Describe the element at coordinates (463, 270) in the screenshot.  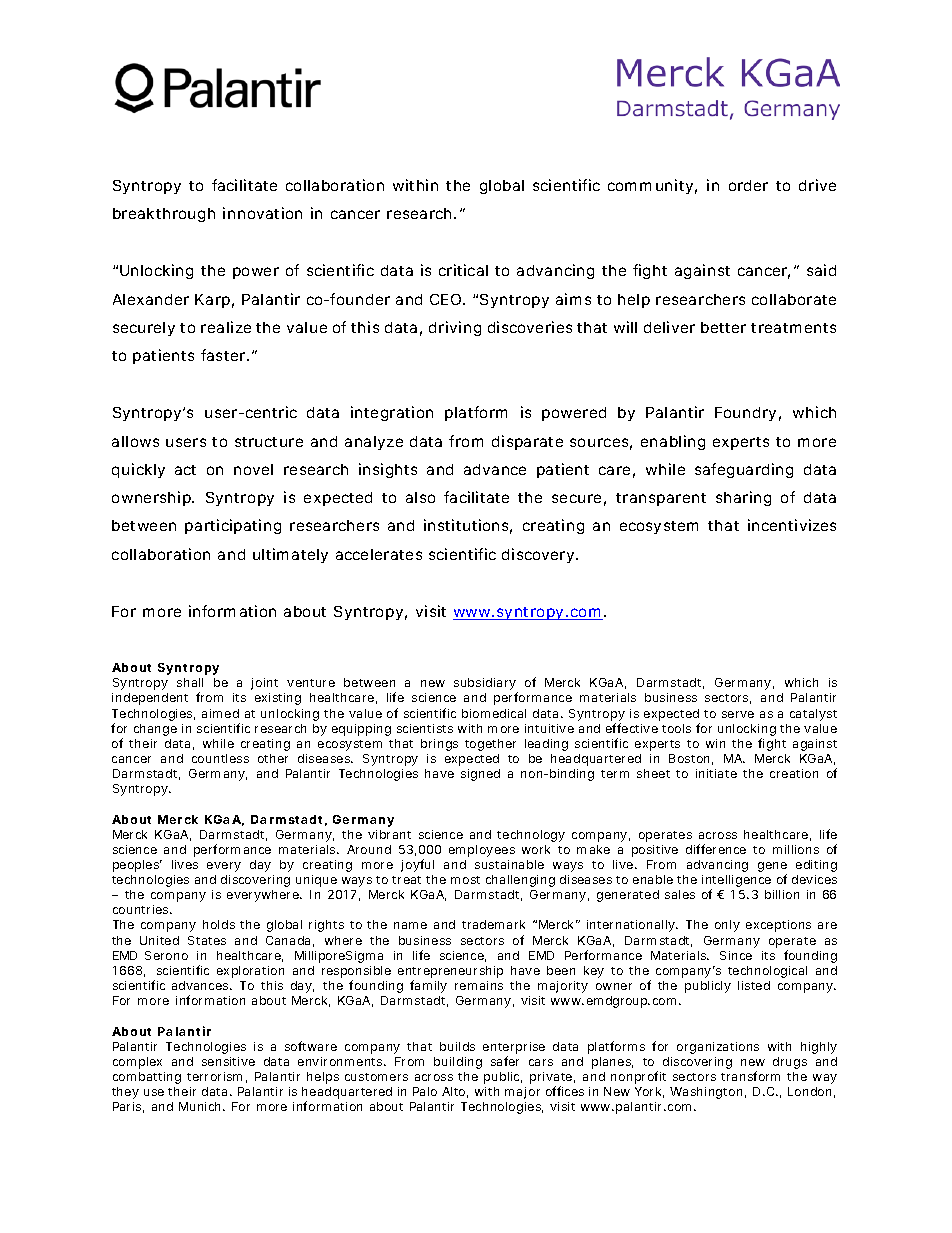
I see `critical` at that location.
